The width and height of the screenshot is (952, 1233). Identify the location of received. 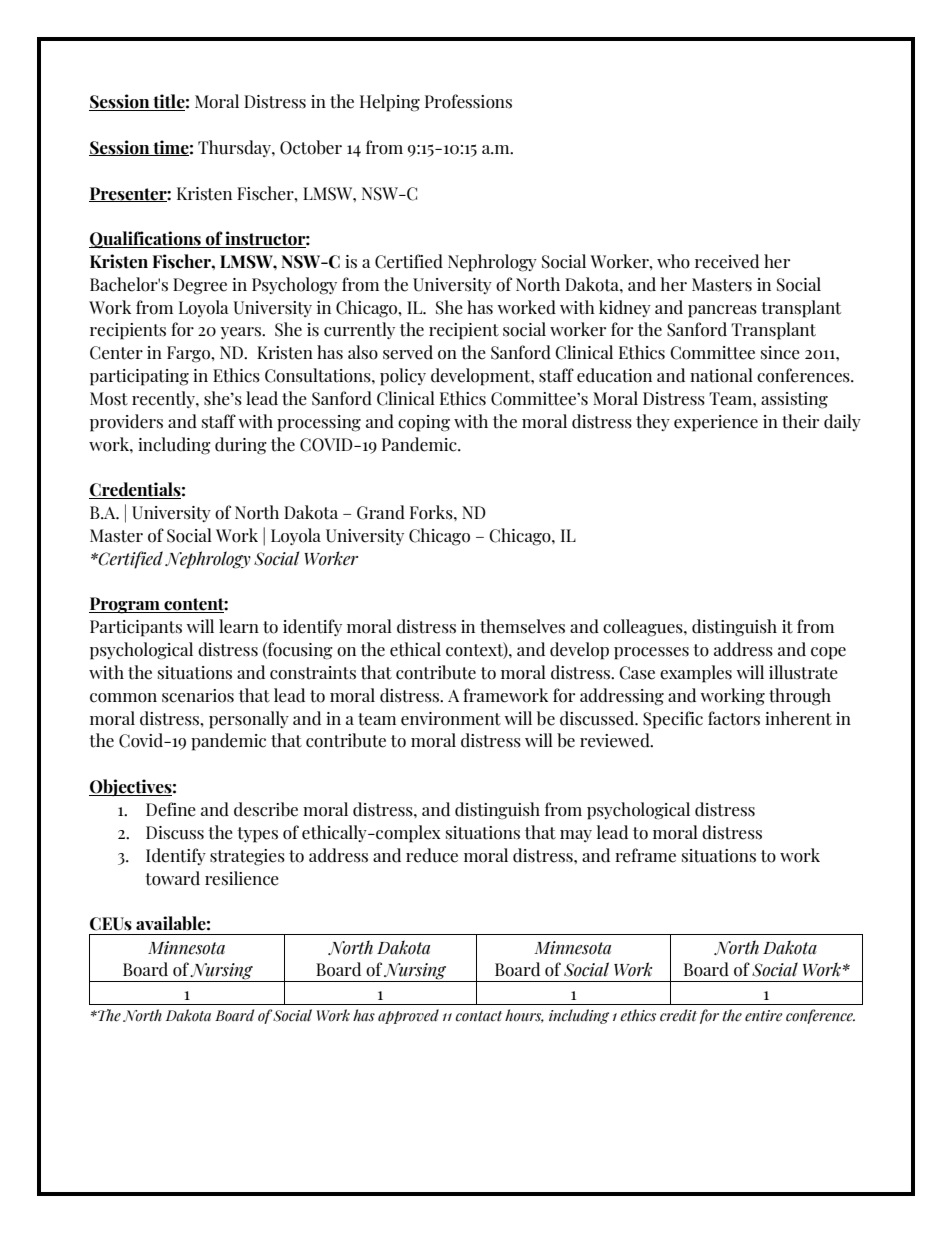
(727, 261).
